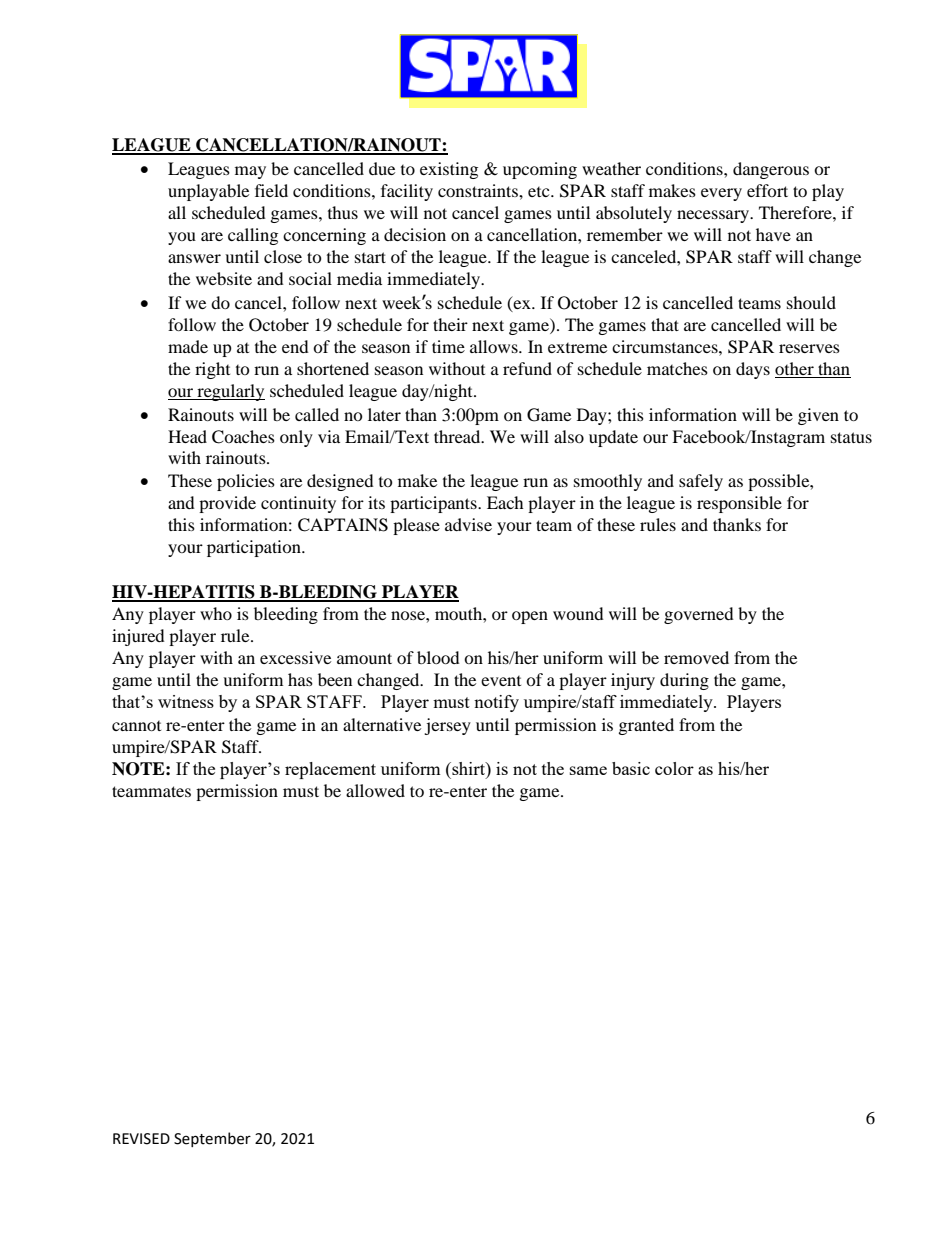 The height and width of the screenshot is (1233, 952). What do you see at coordinates (674, 768) in the screenshot?
I see `color` at bounding box center [674, 768].
